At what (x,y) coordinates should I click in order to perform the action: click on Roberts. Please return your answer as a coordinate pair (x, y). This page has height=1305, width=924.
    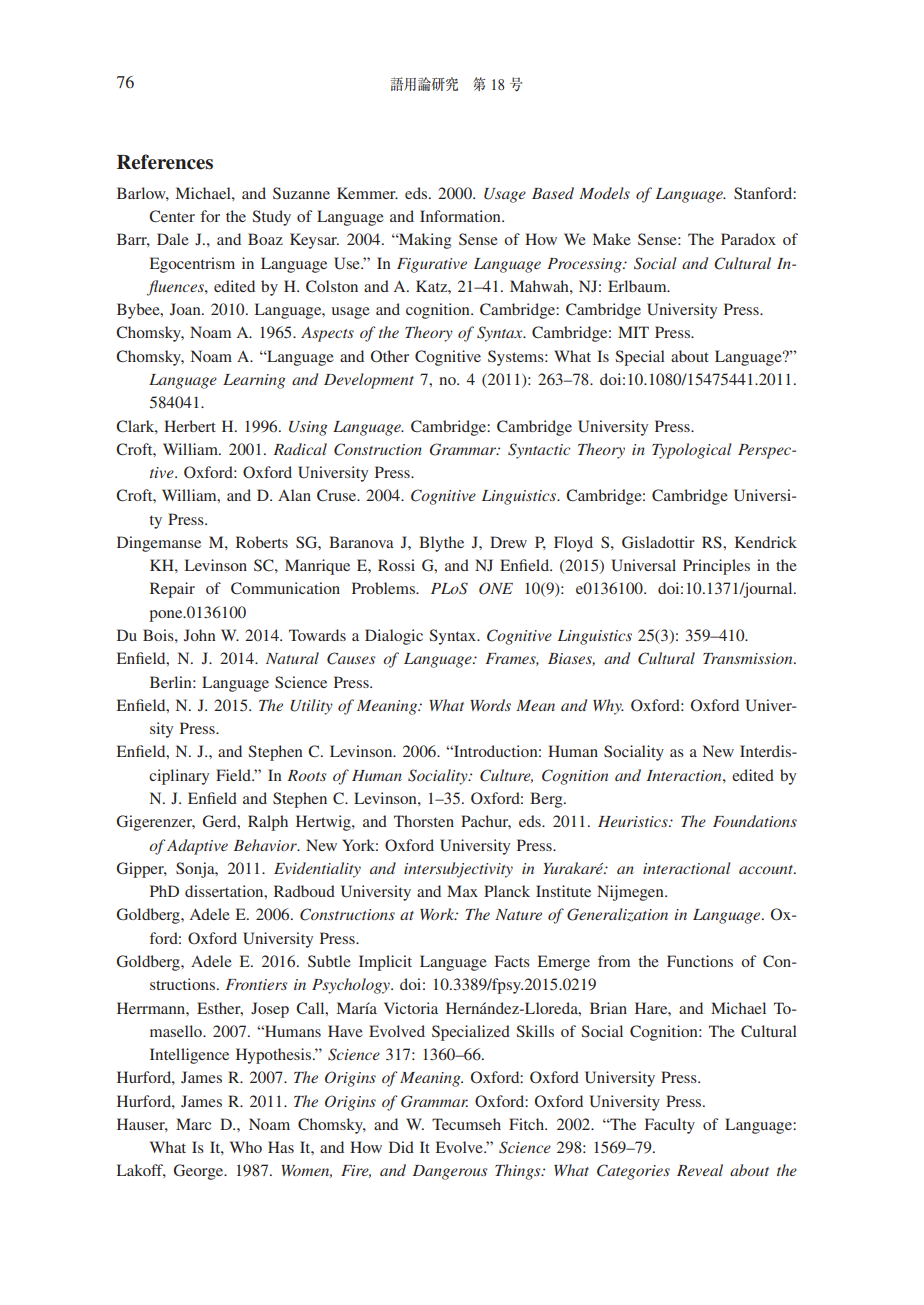
    Looking at the image, I should click on (262, 542).
